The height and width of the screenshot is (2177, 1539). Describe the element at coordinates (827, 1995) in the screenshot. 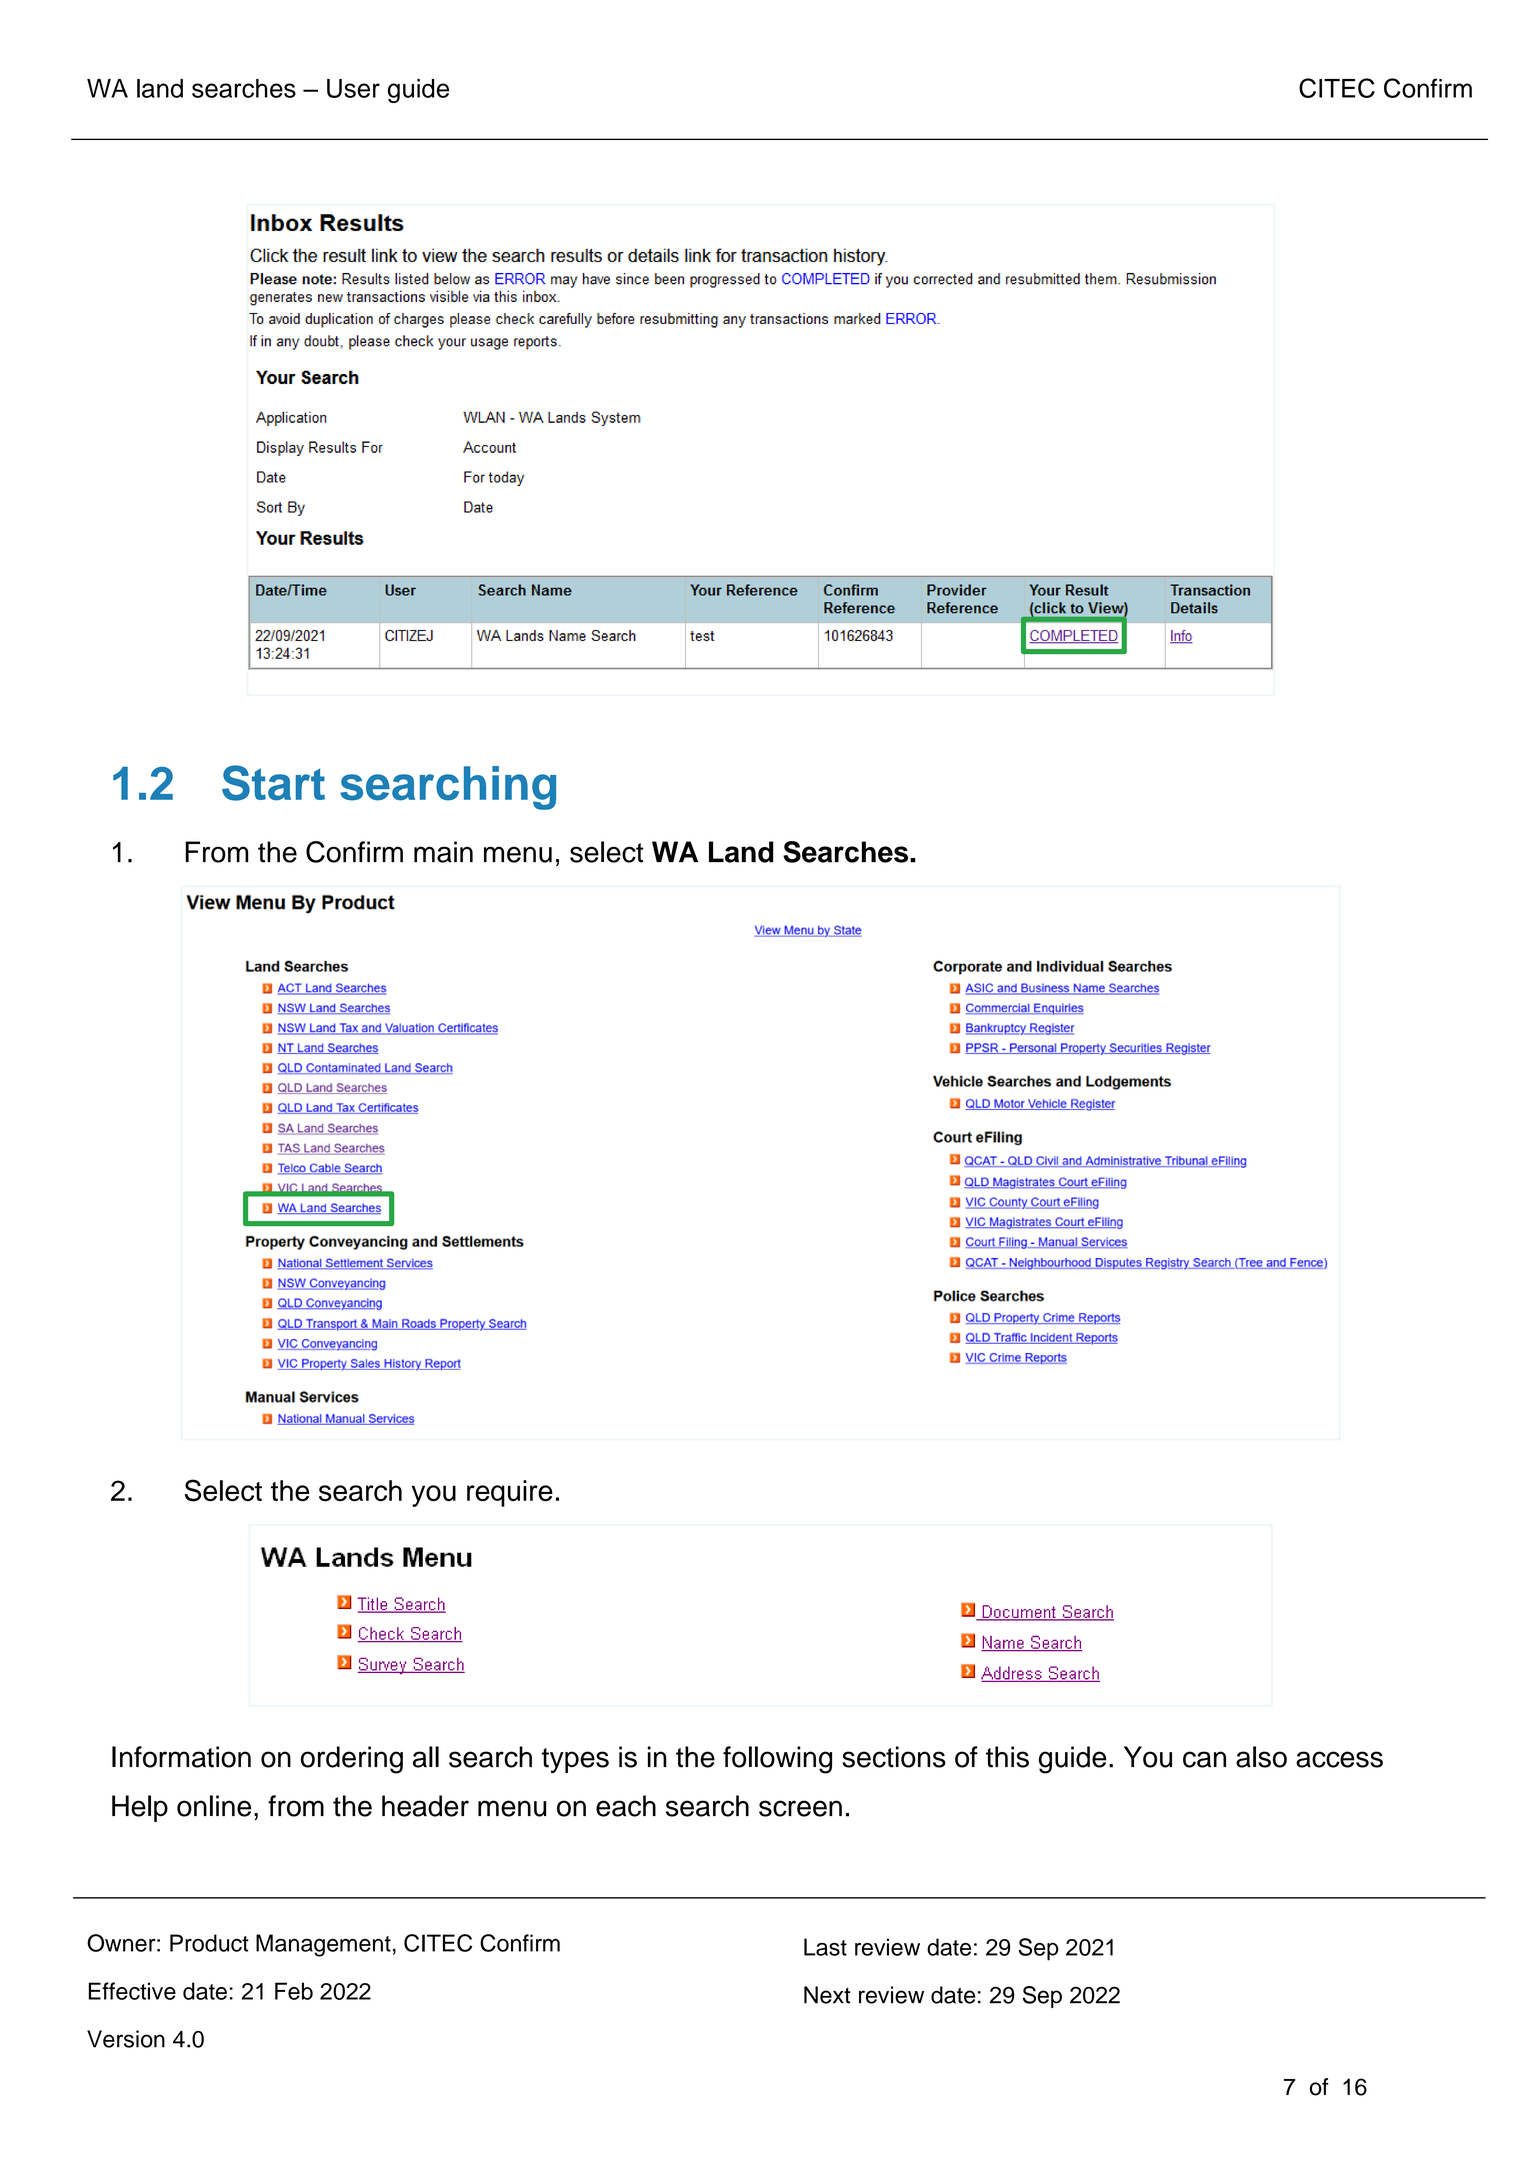

I see `Next` at that location.
